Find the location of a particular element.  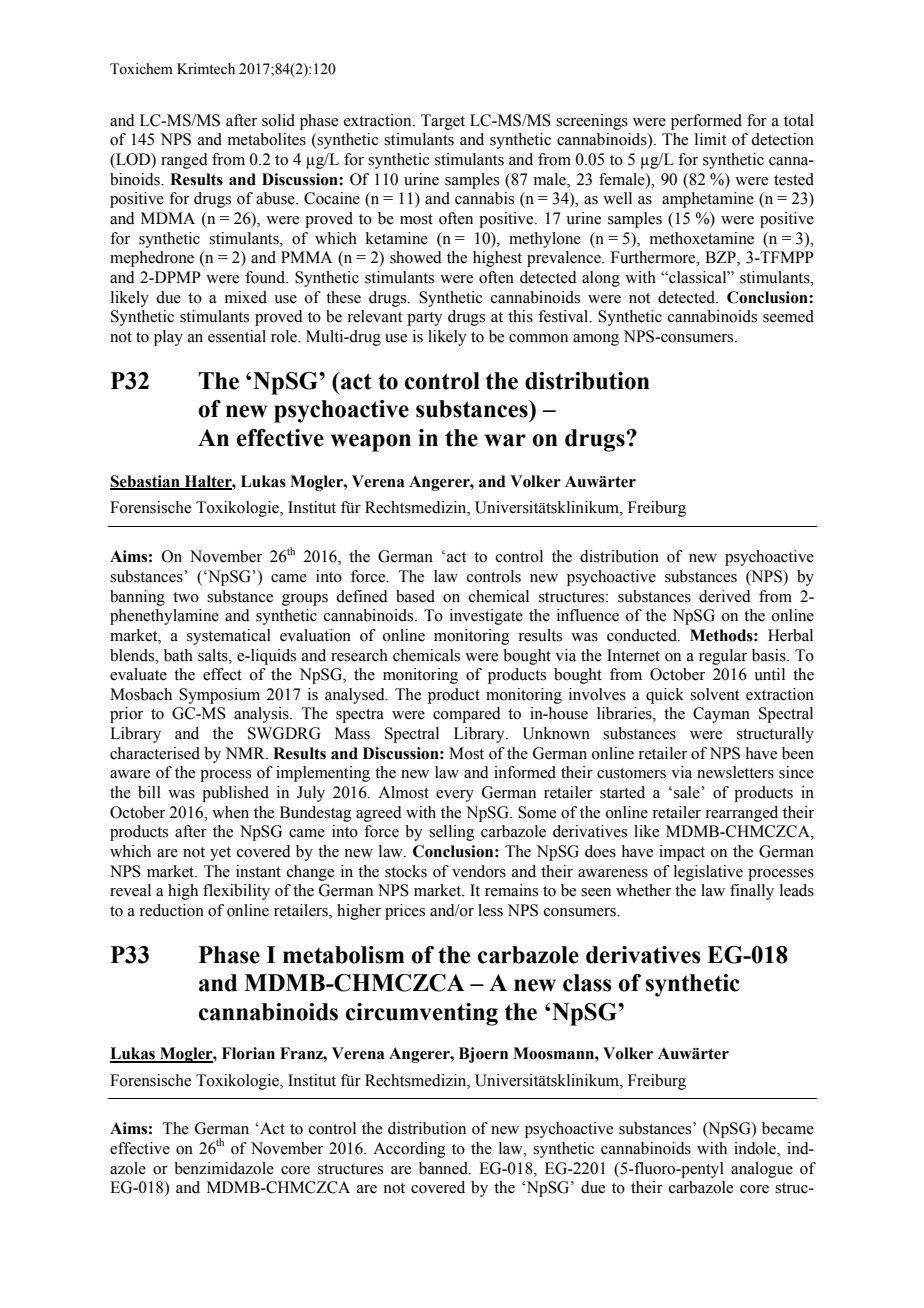

regular is located at coordinates (723, 657).
